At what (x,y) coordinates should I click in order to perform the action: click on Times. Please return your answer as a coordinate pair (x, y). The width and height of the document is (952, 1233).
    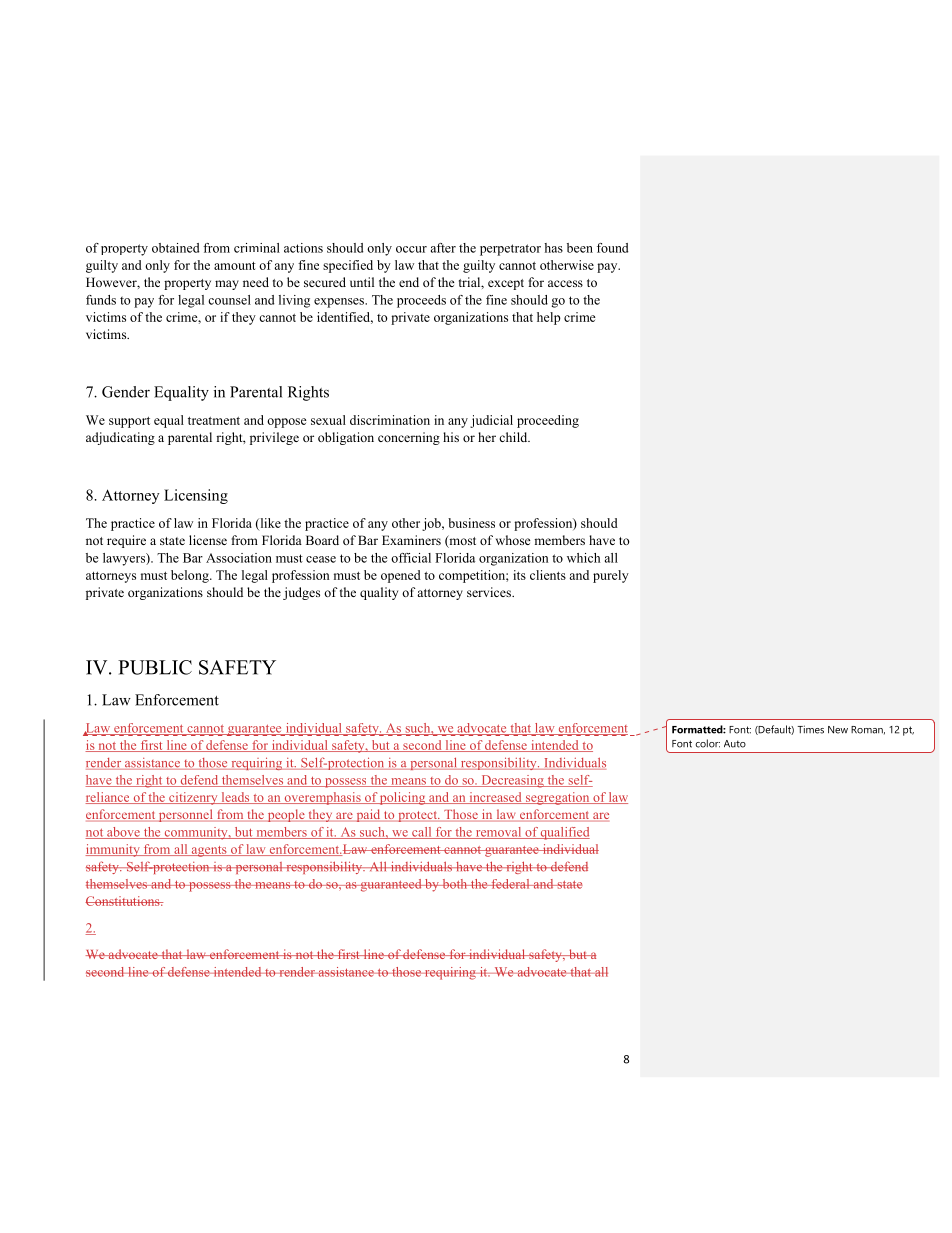
    Looking at the image, I should click on (810, 729).
